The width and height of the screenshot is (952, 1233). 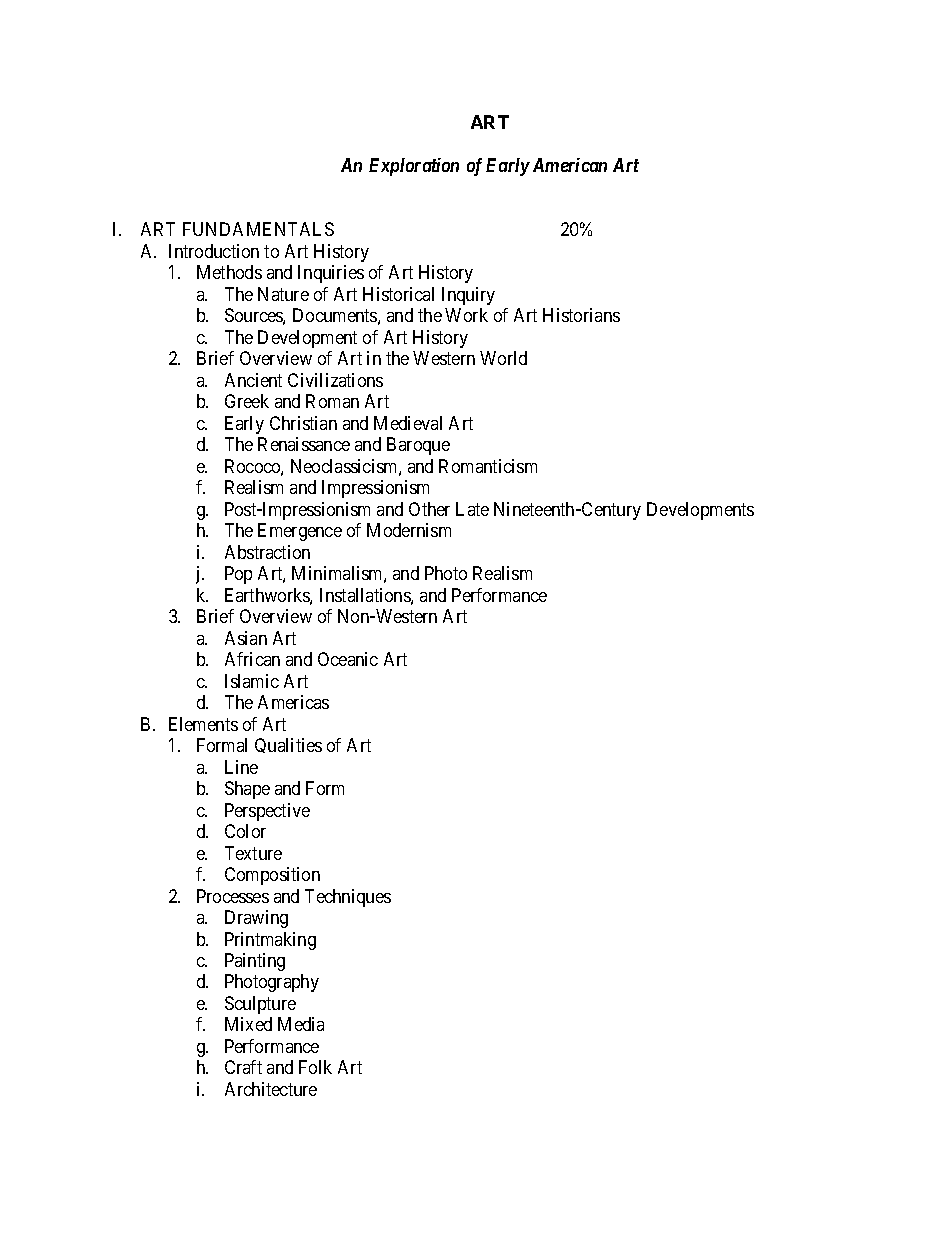 I want to click on Techniques, so click(x=348, y=898).
